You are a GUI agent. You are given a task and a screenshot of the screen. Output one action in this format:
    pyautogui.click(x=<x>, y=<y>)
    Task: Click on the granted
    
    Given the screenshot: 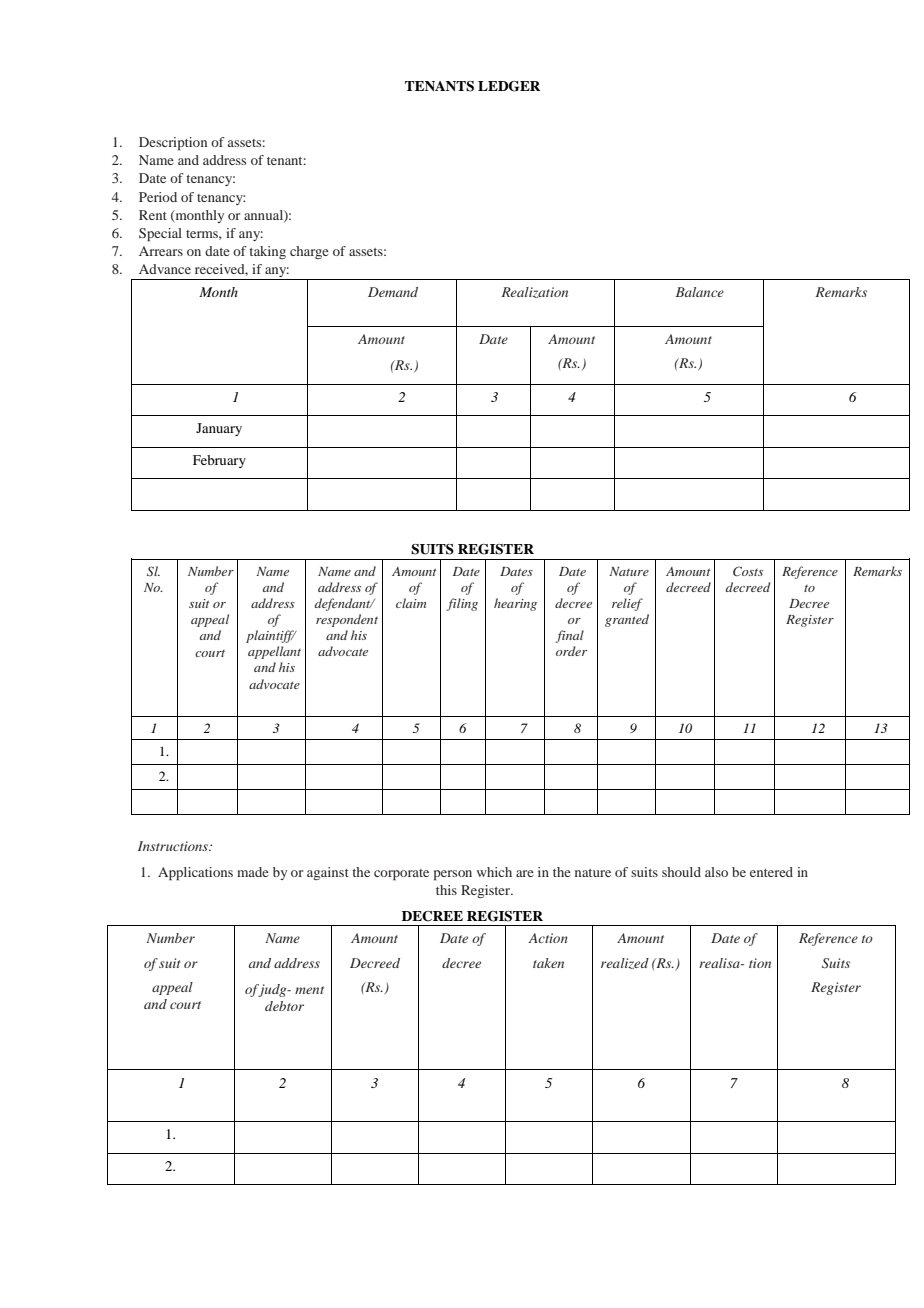 What is the action you would take?
    pyautogui.click(x=627, y=620)
